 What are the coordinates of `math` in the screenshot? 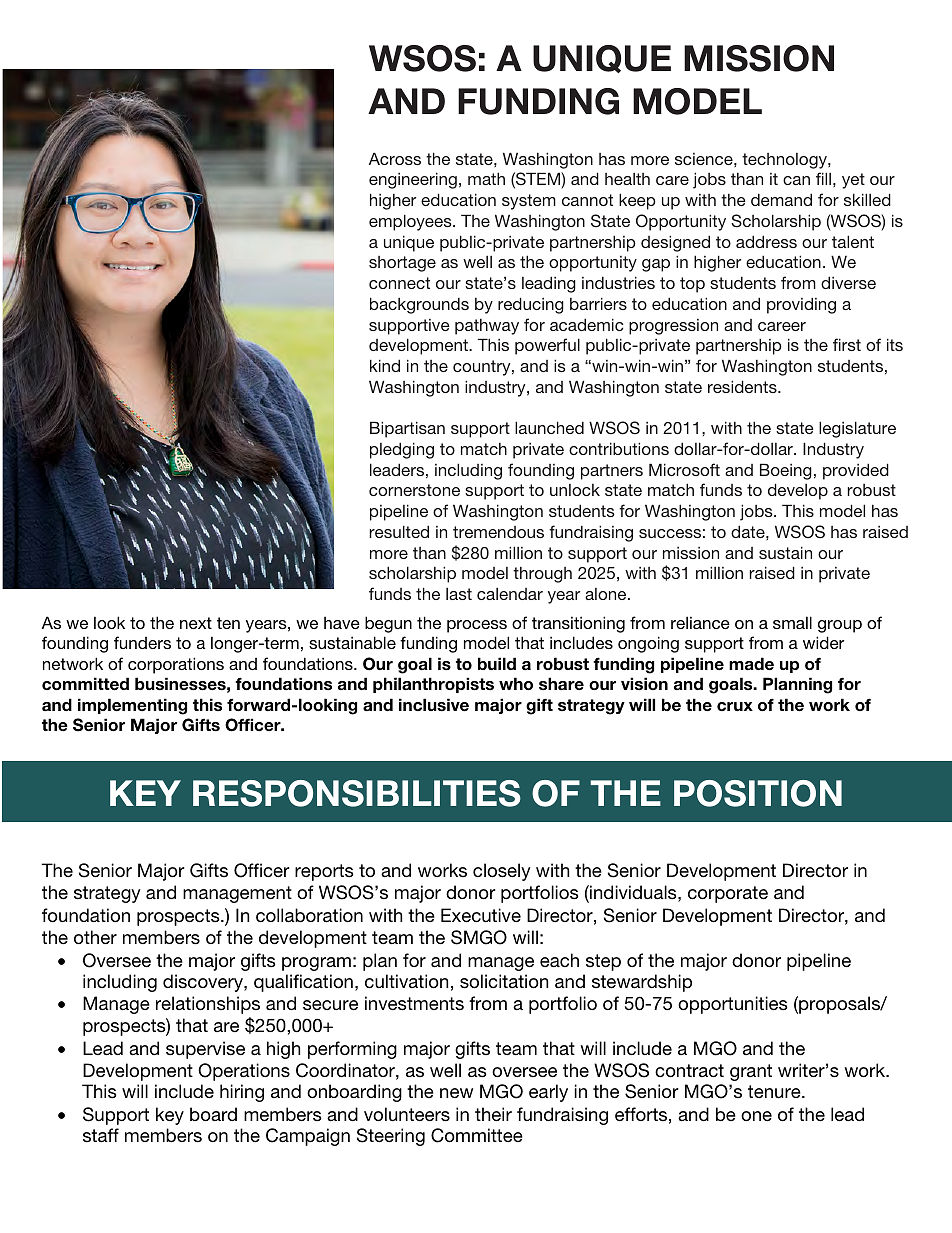 It's located at (486, 178).
